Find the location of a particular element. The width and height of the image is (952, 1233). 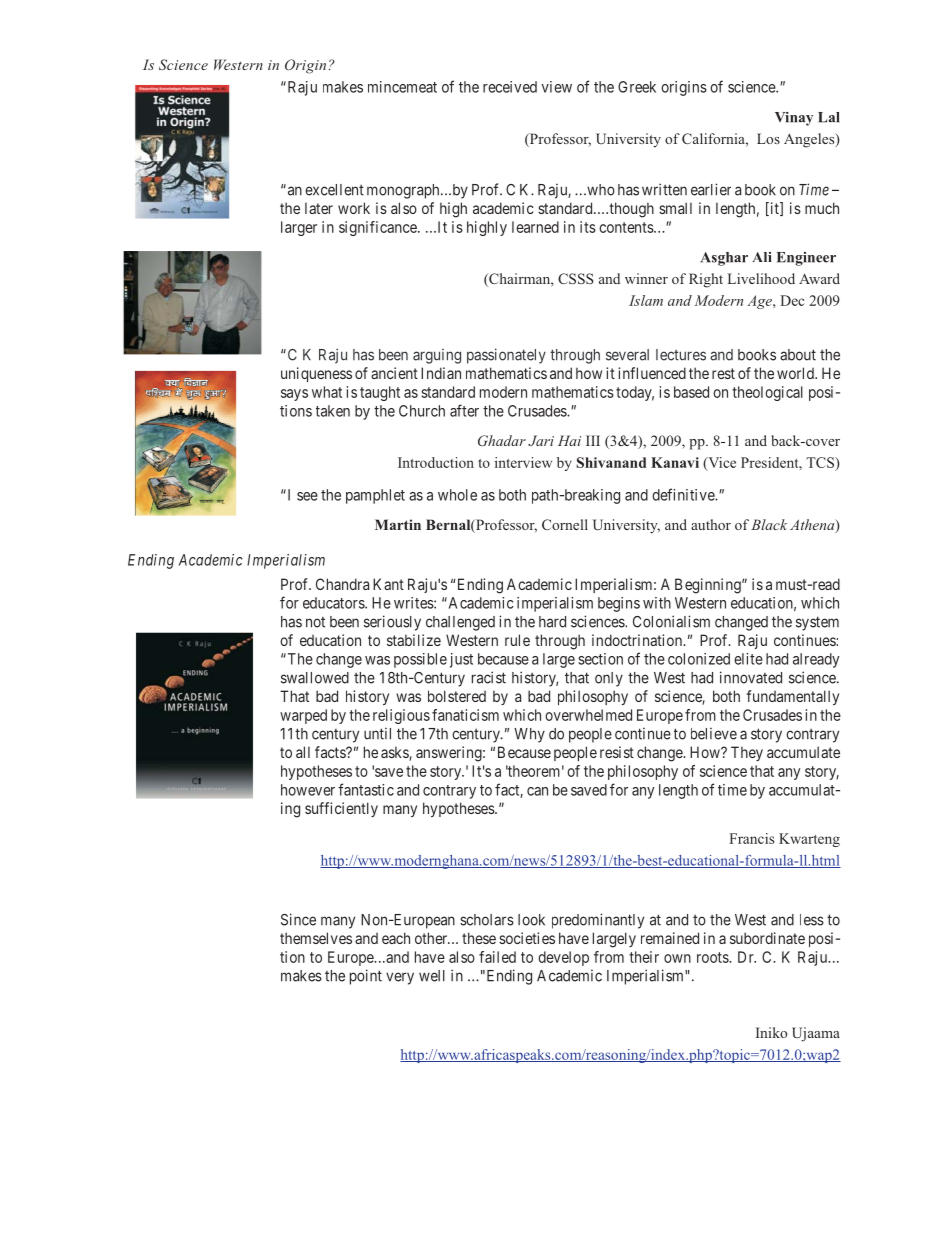

Dec is located at coordinates (792, 300).
